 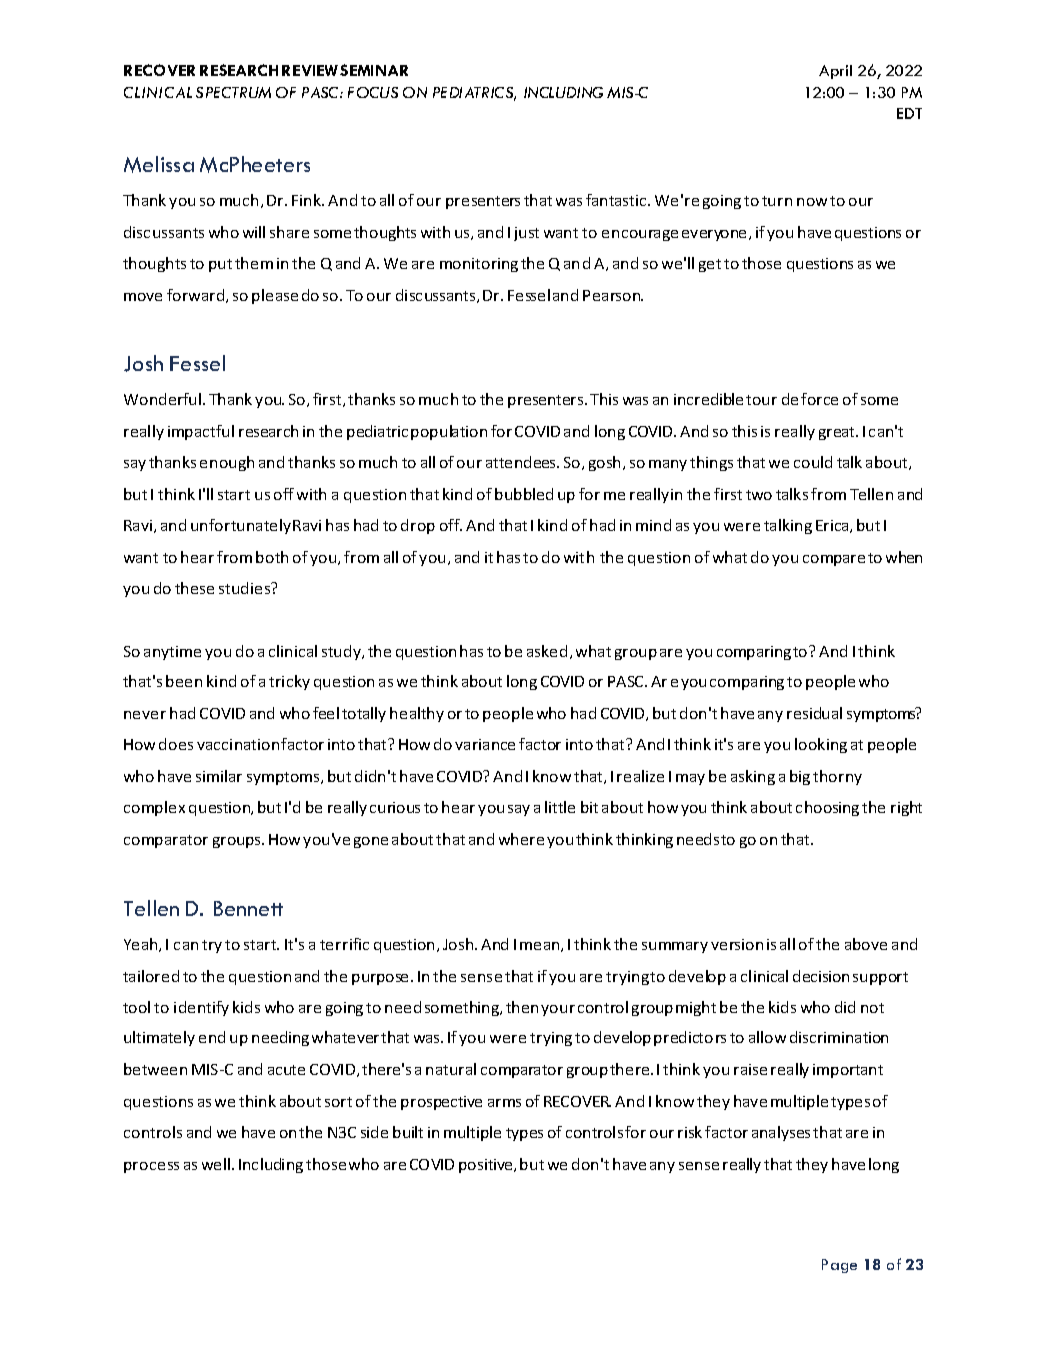 What do you see at coordinates (248, 908) in the page?
I see `Bennett` at bounding box center [248, 908].
